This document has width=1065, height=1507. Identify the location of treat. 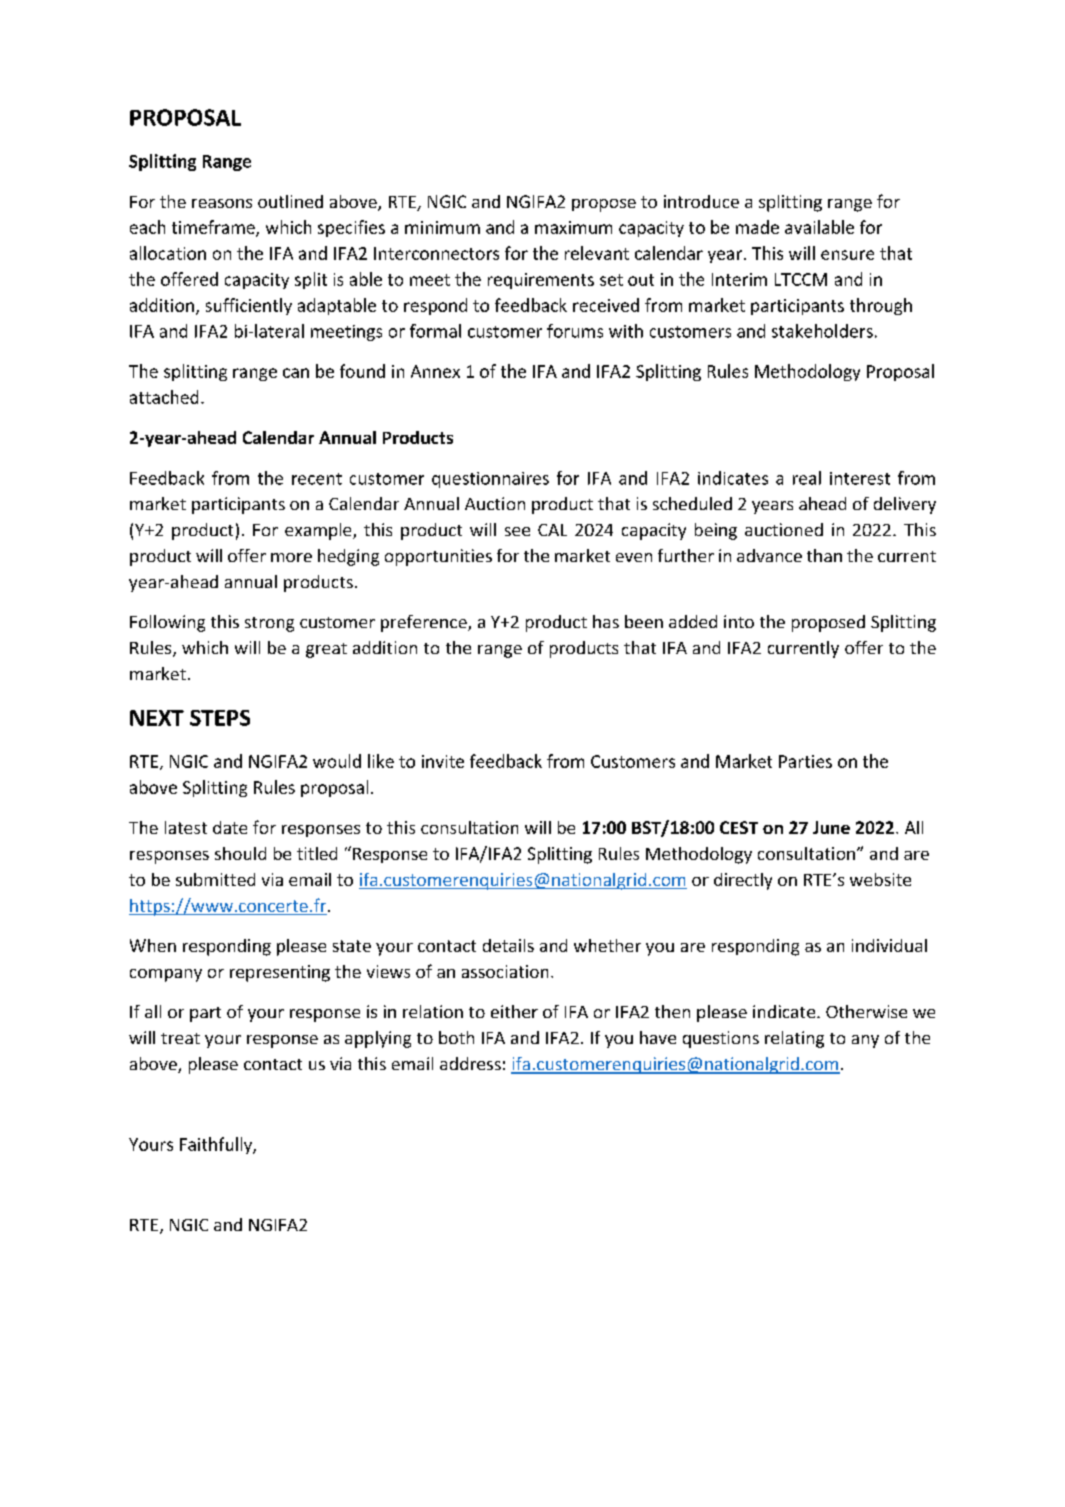
(180, 1038).
